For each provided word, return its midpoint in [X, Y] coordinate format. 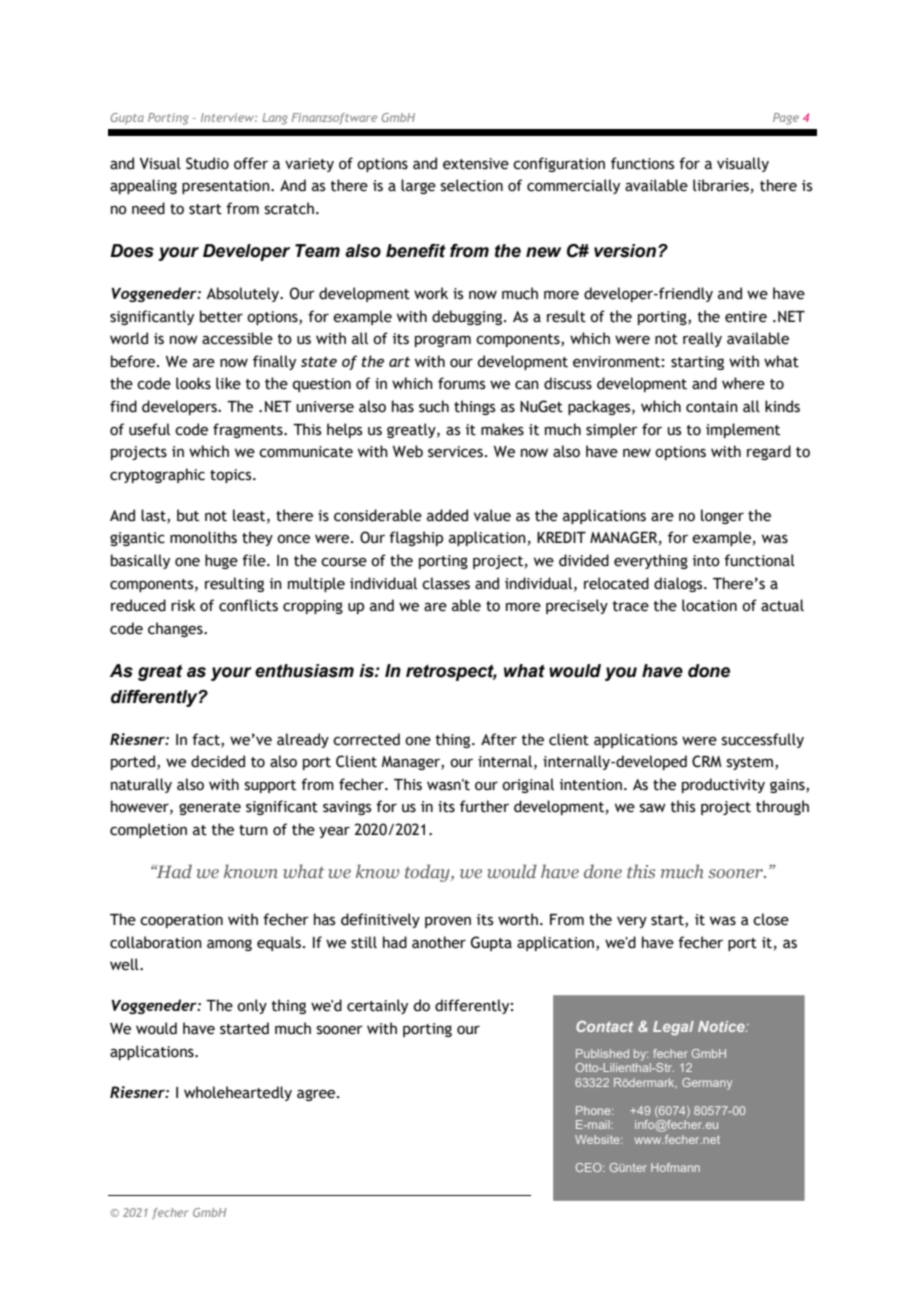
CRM [707, 761]
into [706, 561]
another [439, 942]
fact [207, 740]
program [443, 341]
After [499, 739]
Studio [207, 163]
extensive [476, 164]
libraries [721, 185]
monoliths [203, 537]
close [771, 919]
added [447, 515]
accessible [237, 338]
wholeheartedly [238, 1093]
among [229, 945]
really [702, 339]
